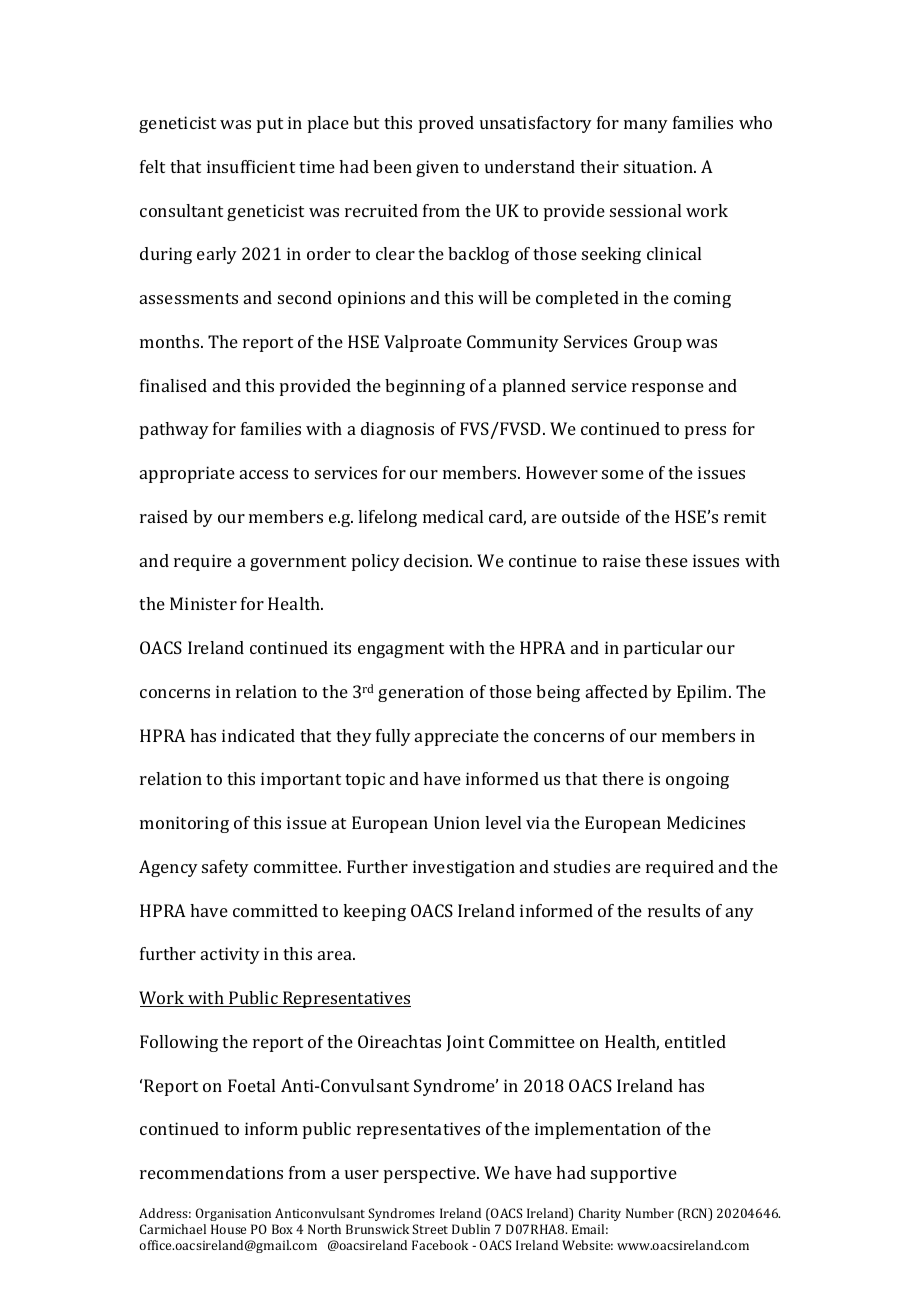  What do you see at coordinates (663, 649) in the screenshot?
I see `particular` at bounding box center [663, 649].
